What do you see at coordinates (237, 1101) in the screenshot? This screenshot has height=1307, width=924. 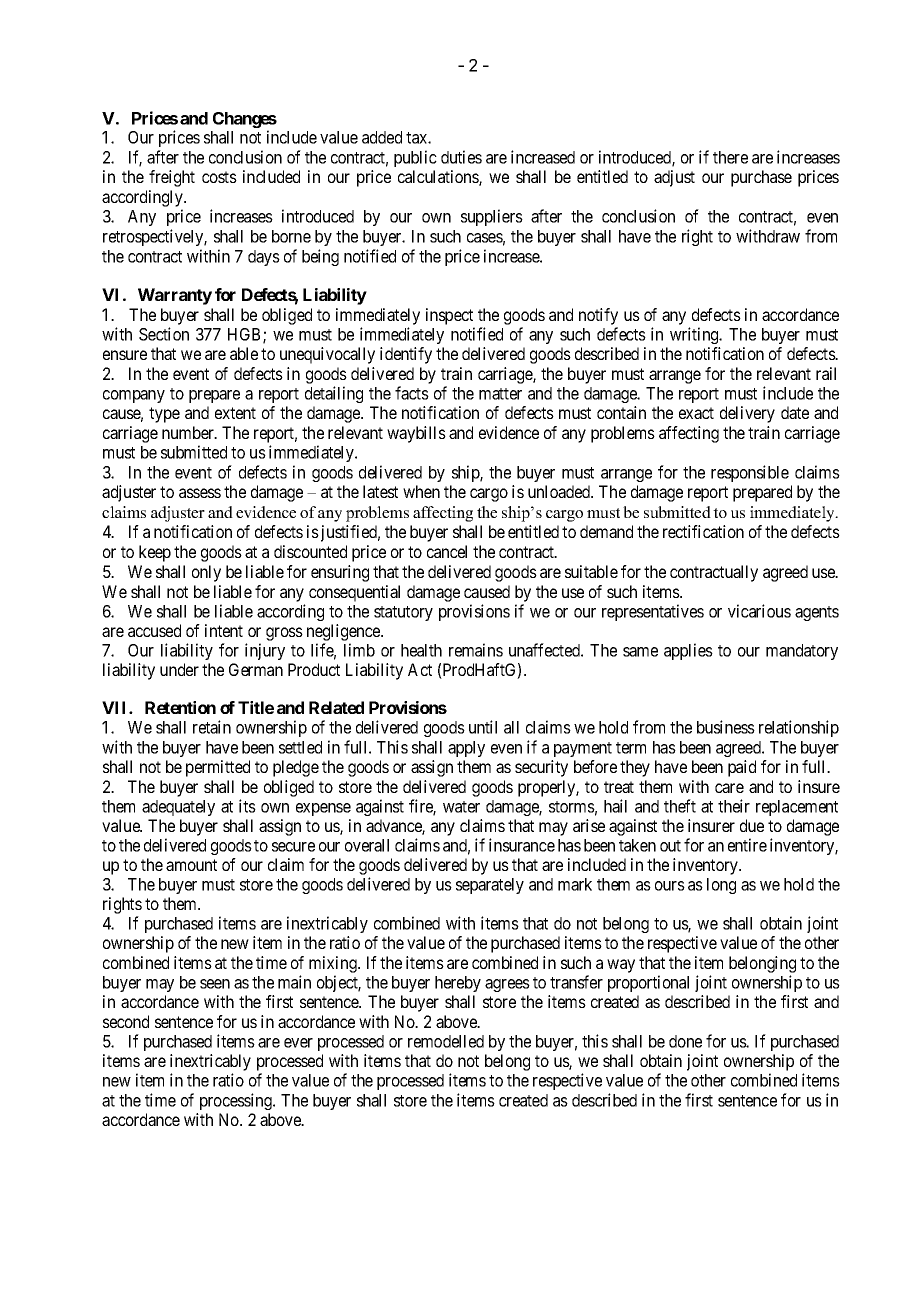 I see `processing` at bounding box center [237, 1101].
